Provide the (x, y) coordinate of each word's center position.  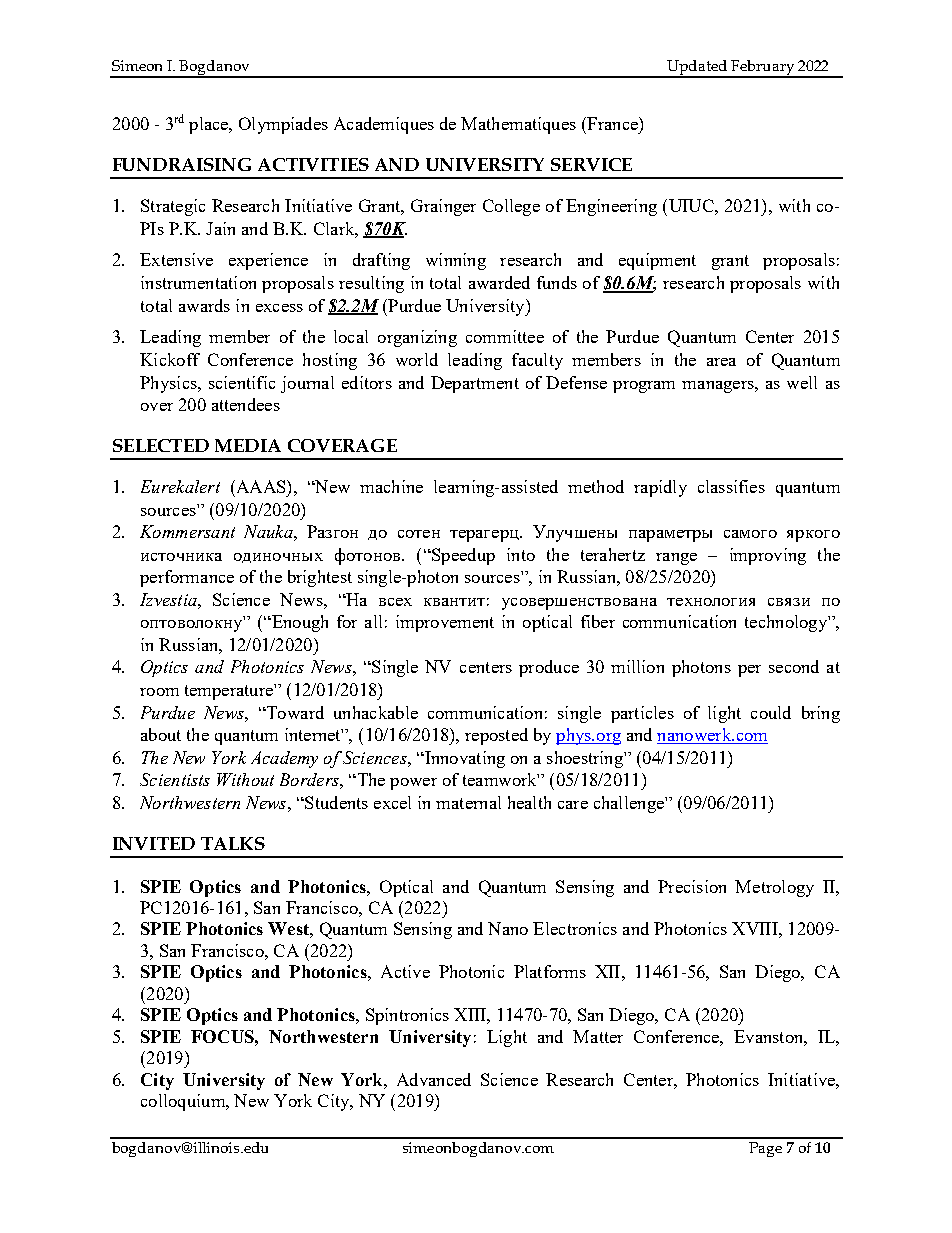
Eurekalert (180, 486)
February (762, 69)
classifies (731, 486)
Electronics (575, 928)
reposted (496, 736)
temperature (230, 692)
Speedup (462, 556)
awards (204, 305)
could (771, 712)
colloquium (184, 1102)
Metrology (774, 888)
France (612, 123)
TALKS (233, 843)
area (721, 362)
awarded (499, 282)
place (210, 125)
